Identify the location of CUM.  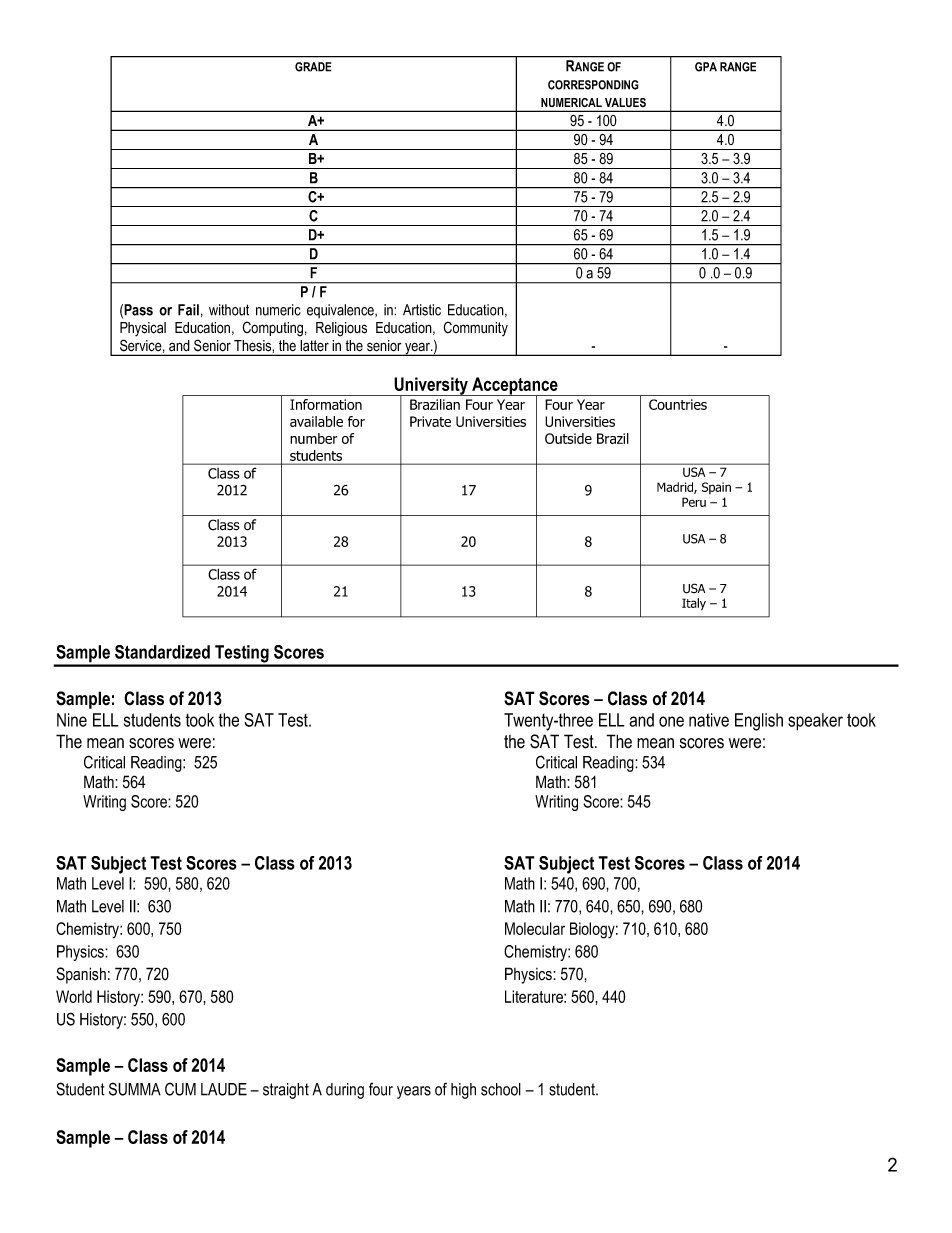
(180, 1089).
